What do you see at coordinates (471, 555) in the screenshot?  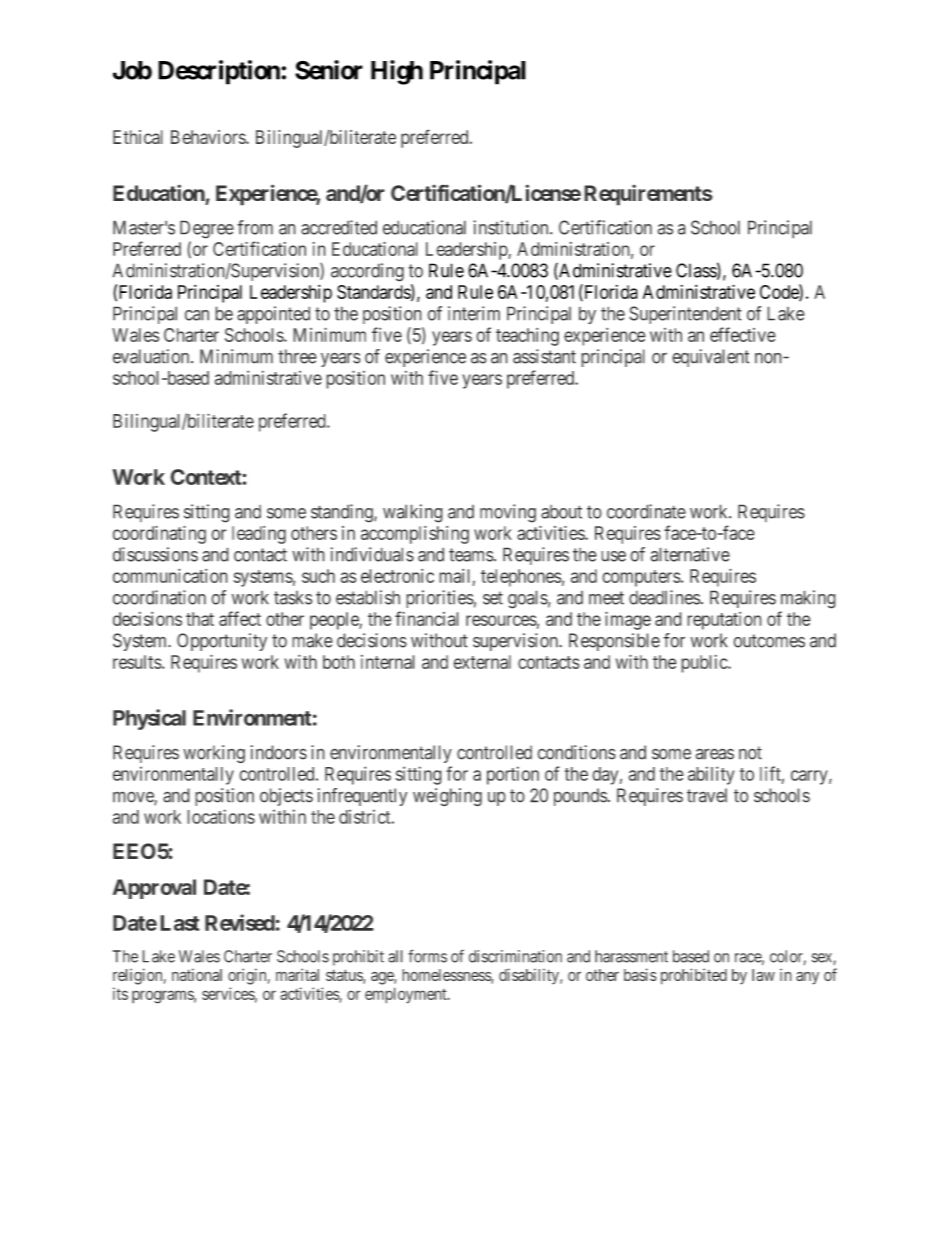 I see `teams` at bounding box center [471, 555].
